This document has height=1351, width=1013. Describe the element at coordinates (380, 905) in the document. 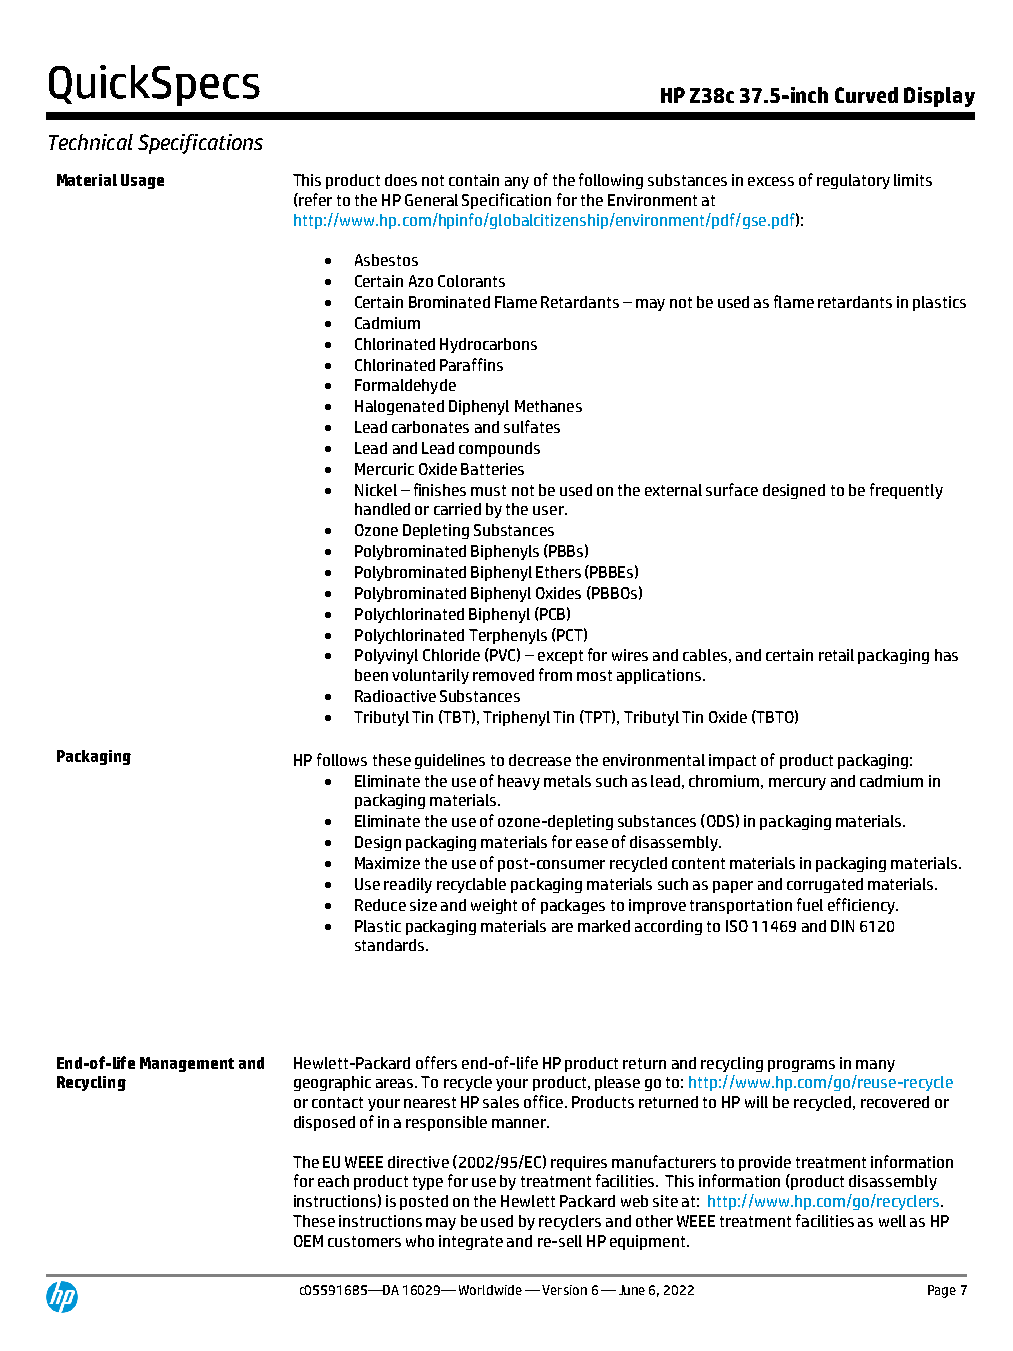

I see `Reduce` at that location.
